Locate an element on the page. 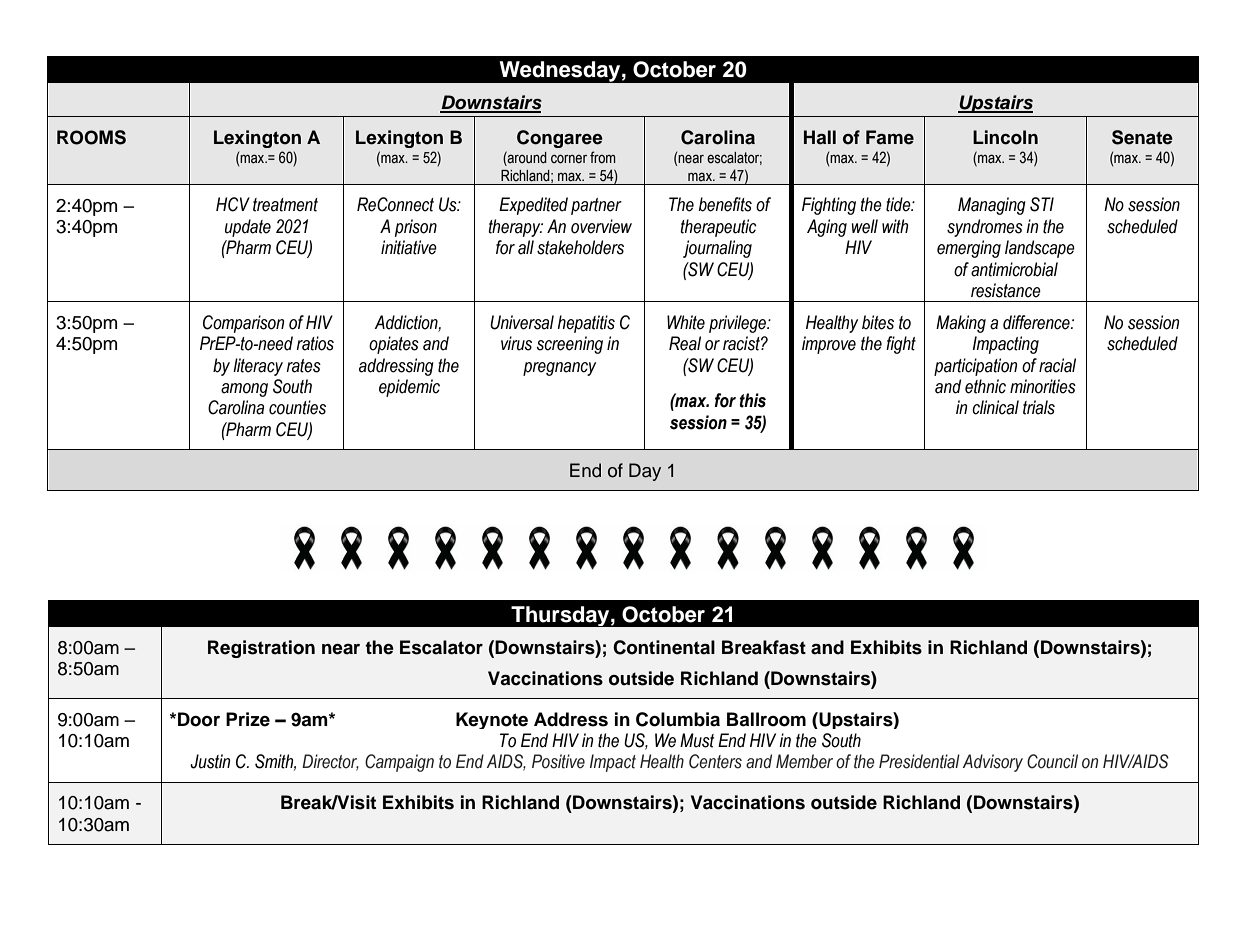  Justin is located at coordinates (210, 761).
